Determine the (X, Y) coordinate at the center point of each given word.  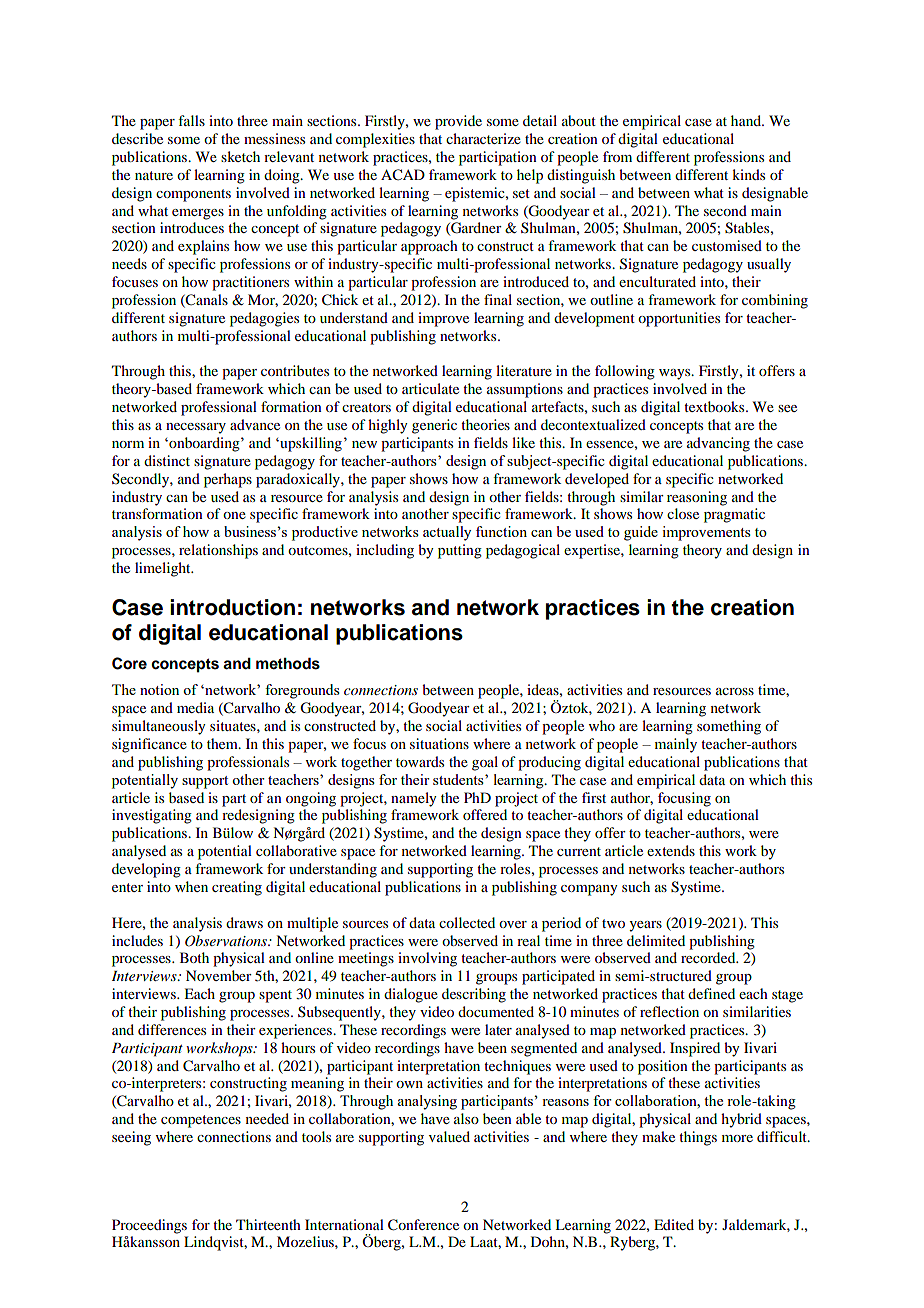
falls (191, 120)
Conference (423, 1225)
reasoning (697, 498)
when (191, 886)
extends (671, 850)
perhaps (228, 480)
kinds (748, 174)
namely (414, 799)
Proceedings (149, 1226)
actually (447, 533)
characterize (483, 138)
